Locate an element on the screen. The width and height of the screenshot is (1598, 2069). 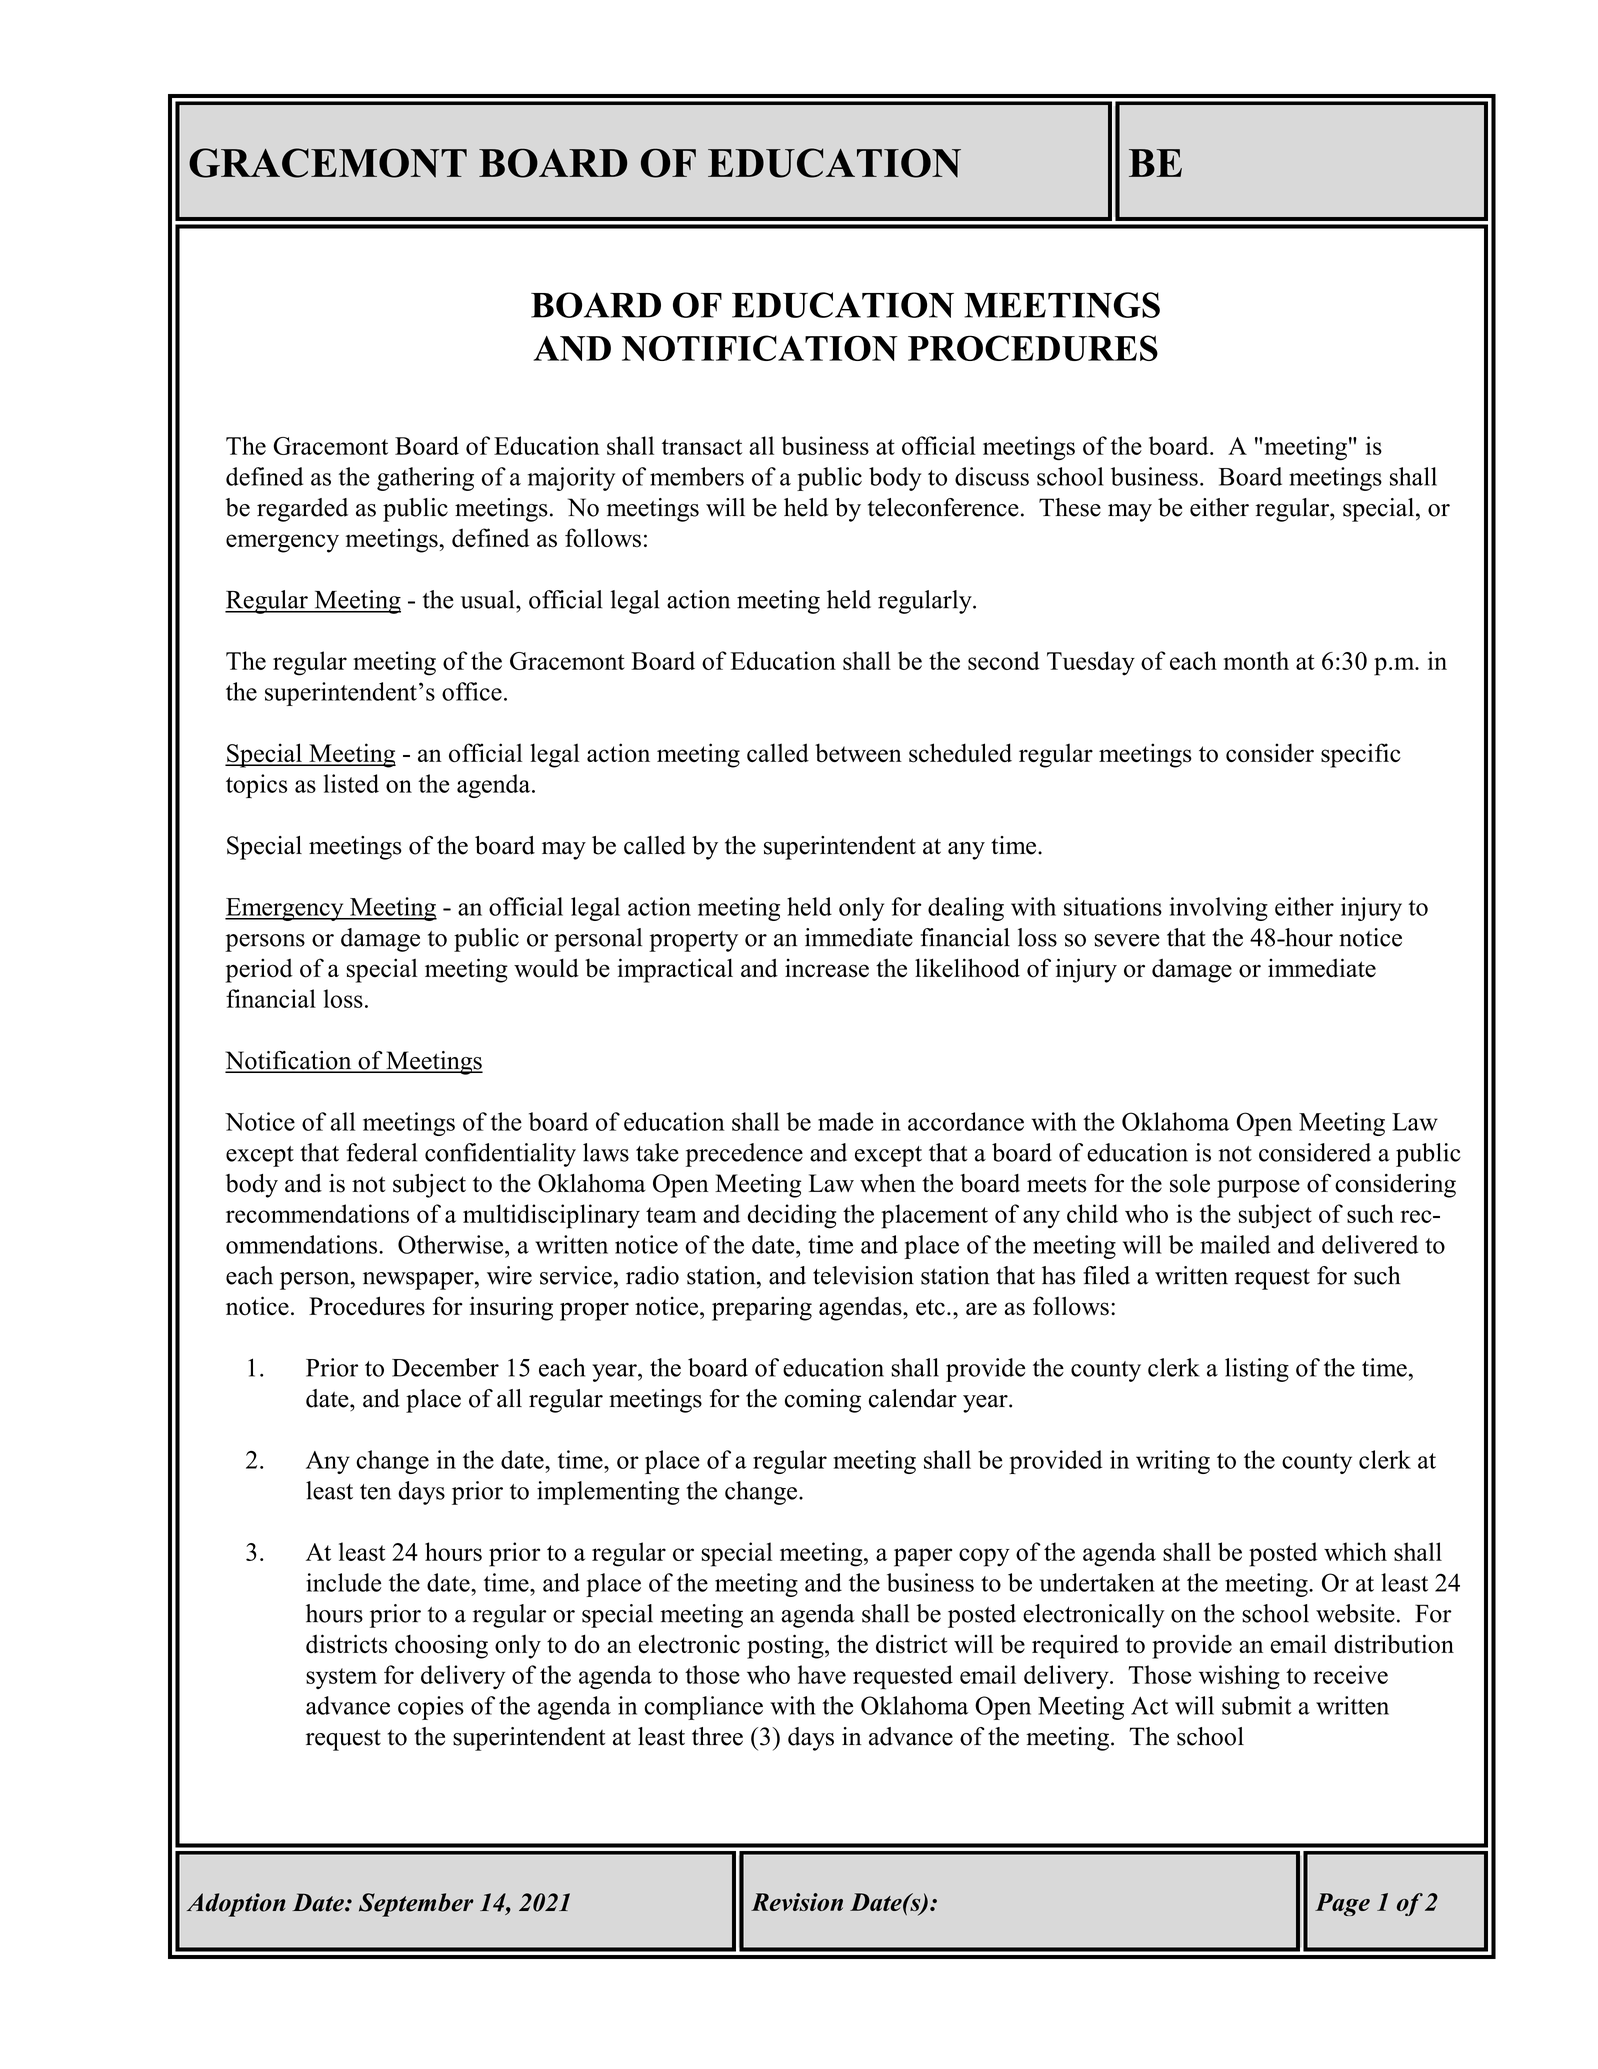
purpose is located at coordinates (1258, 1189).
